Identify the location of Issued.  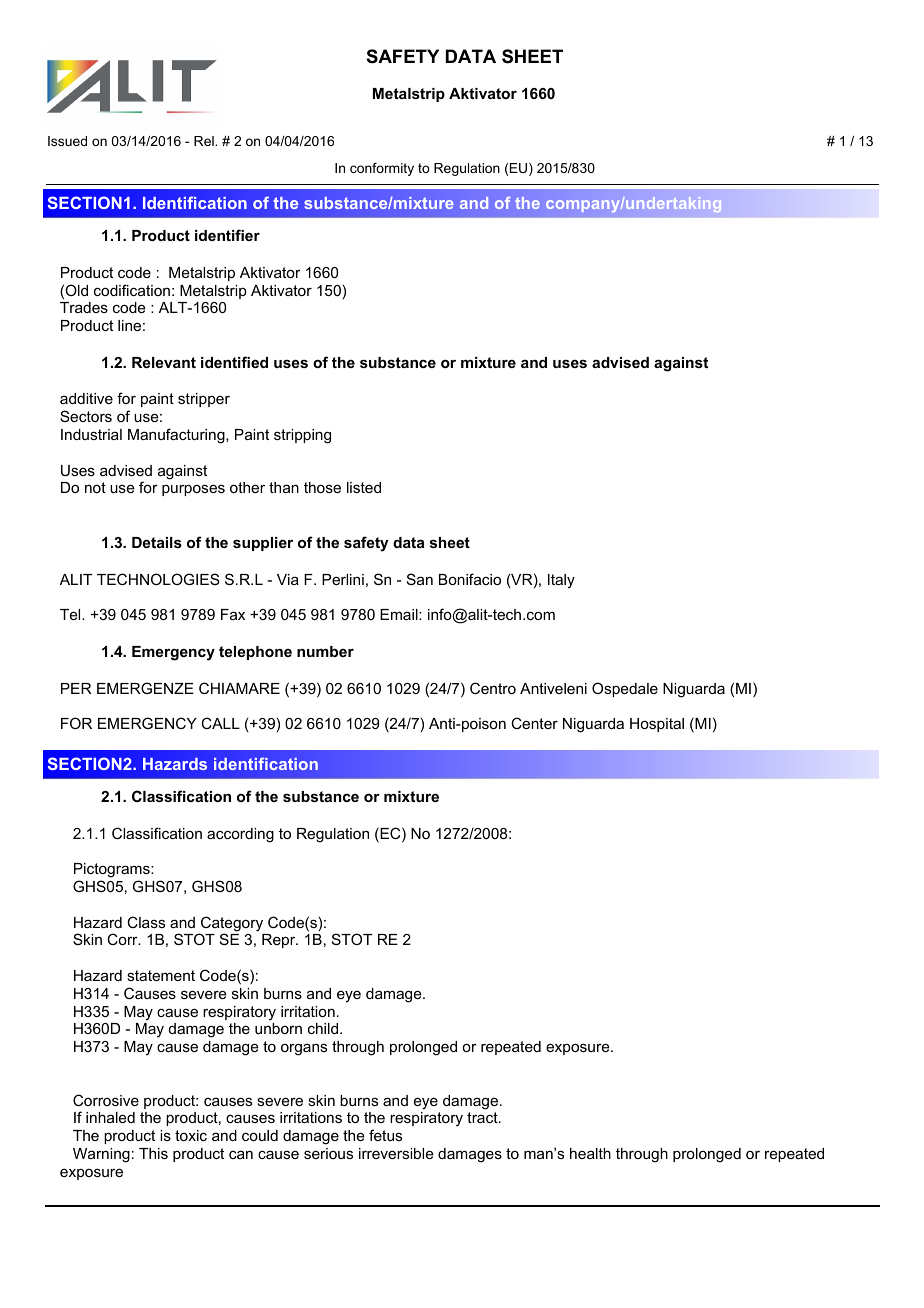
(67, 141).
